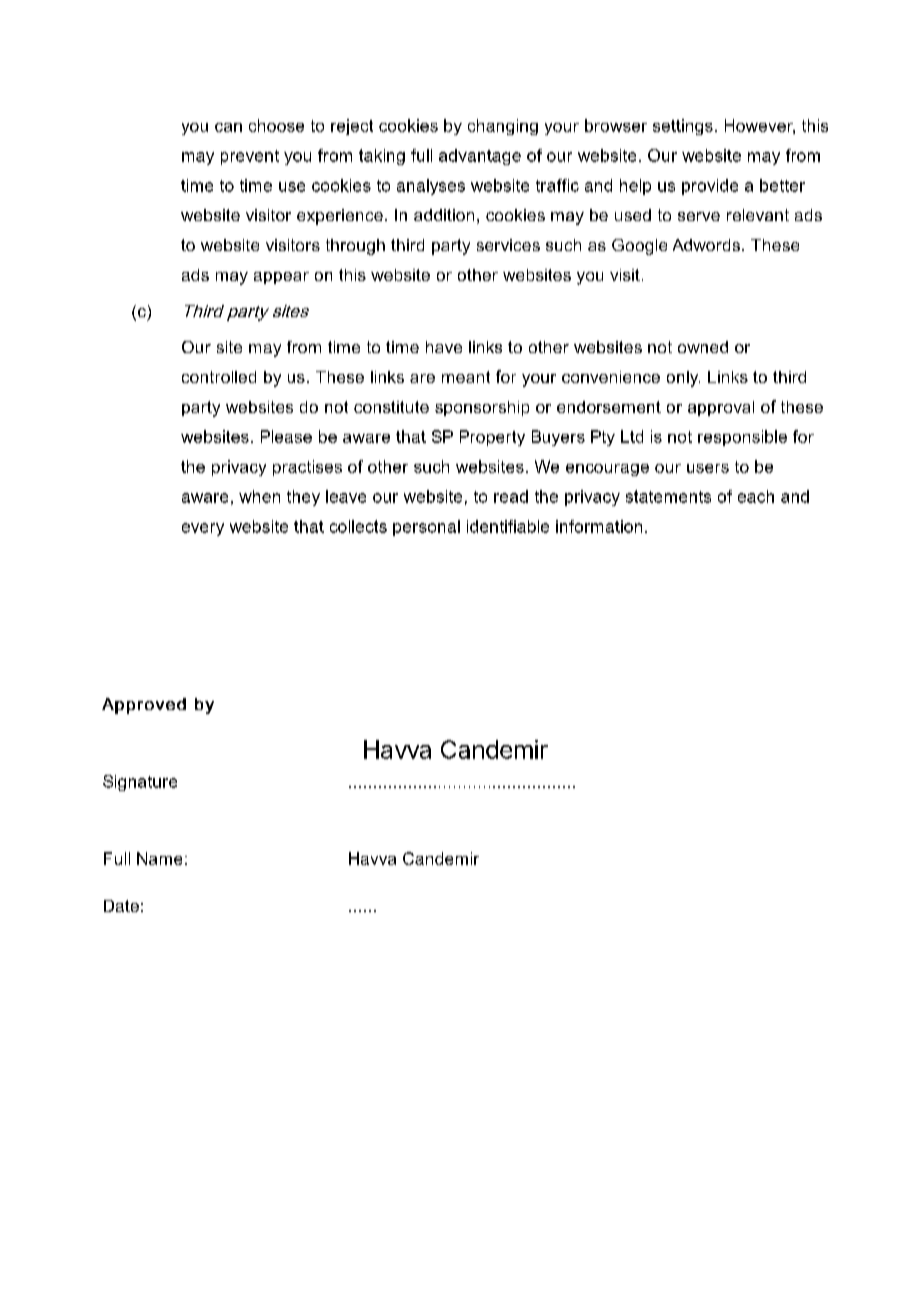 The height and width of the document is (1308, 924). Describe the element at coordinates (140, 783) in the document. I see `Signature` at that location.
